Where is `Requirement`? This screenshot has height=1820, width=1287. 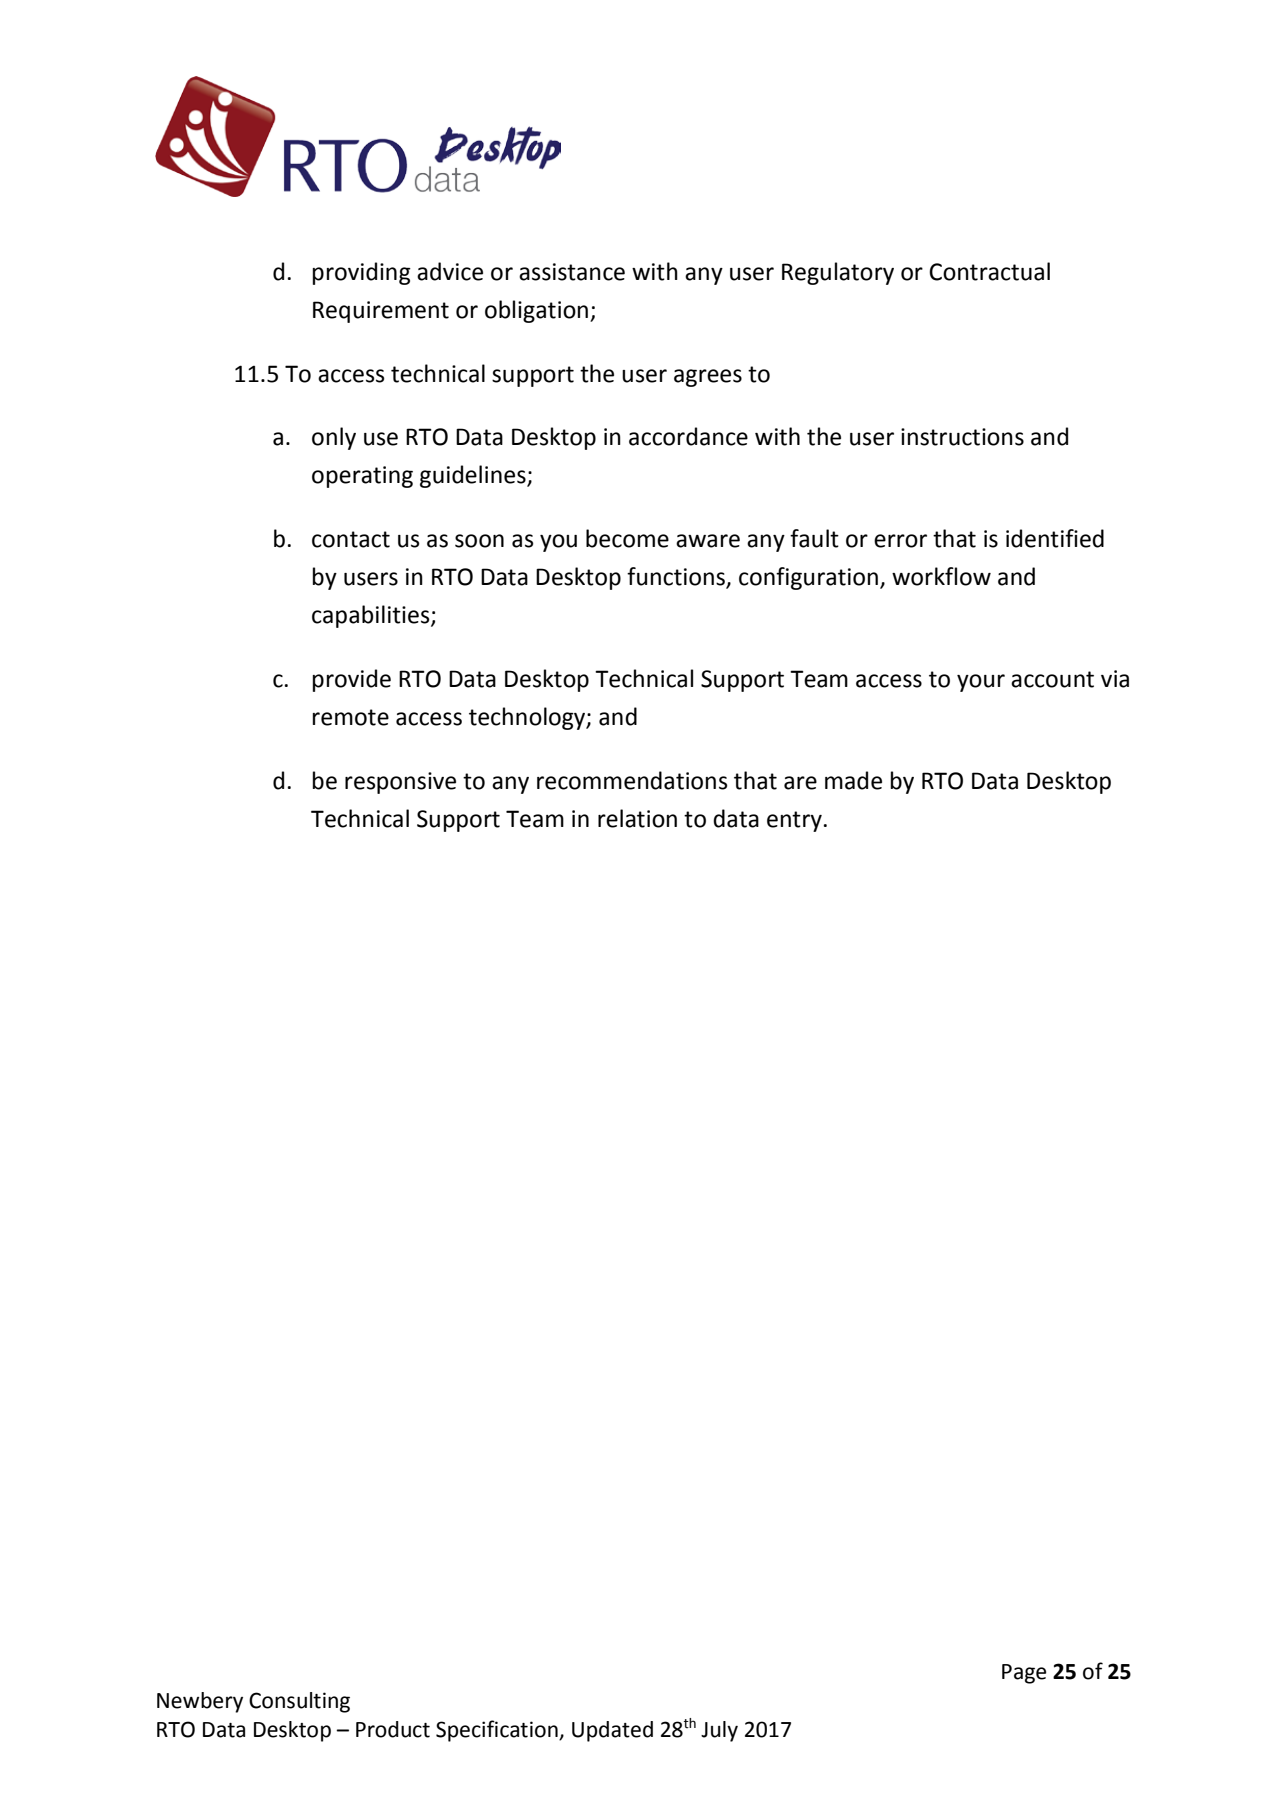 Requirement is located at coordinates (381, 312).
